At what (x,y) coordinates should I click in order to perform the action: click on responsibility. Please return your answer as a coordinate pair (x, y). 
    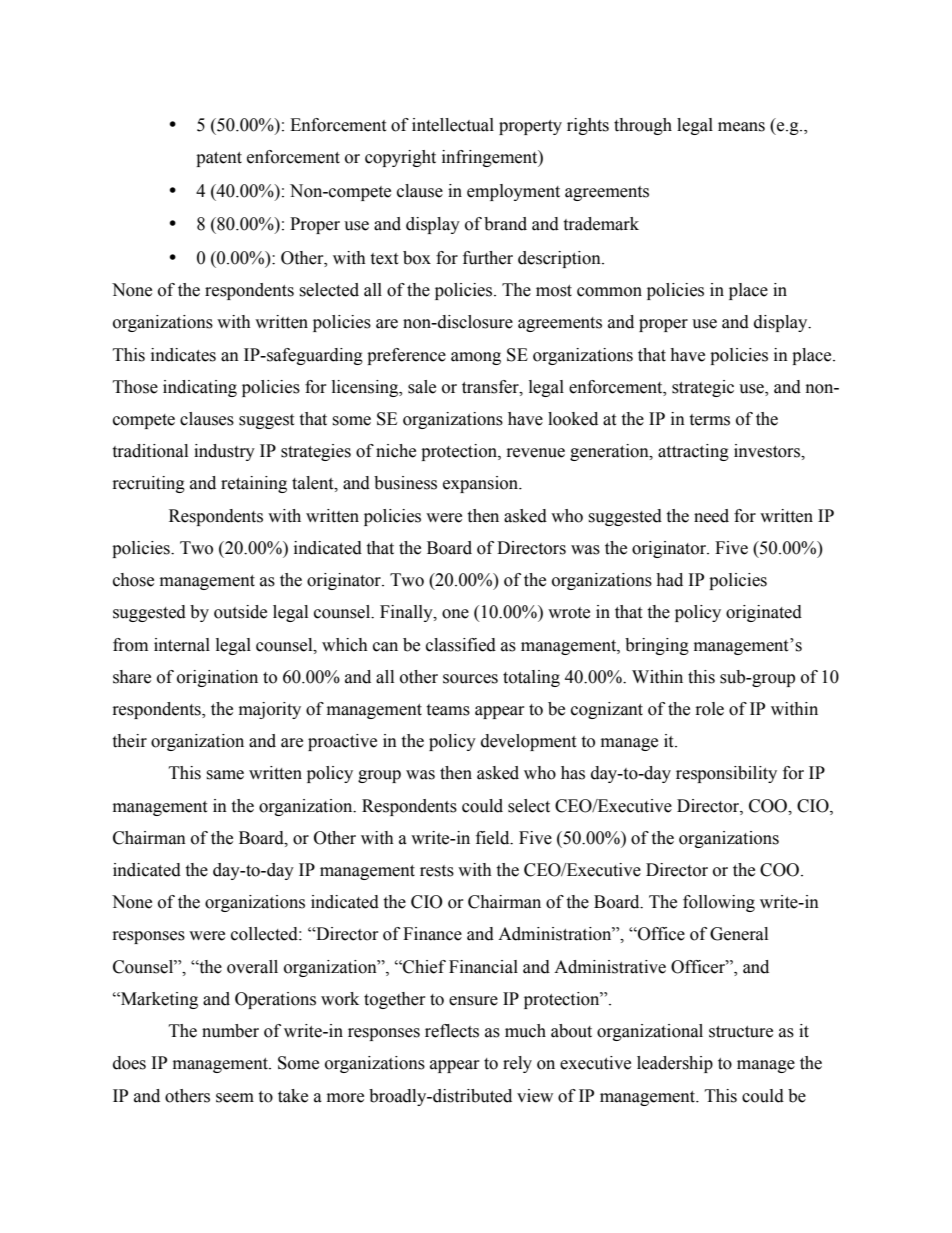
    Looking at the image, I should click on (726, 774).
